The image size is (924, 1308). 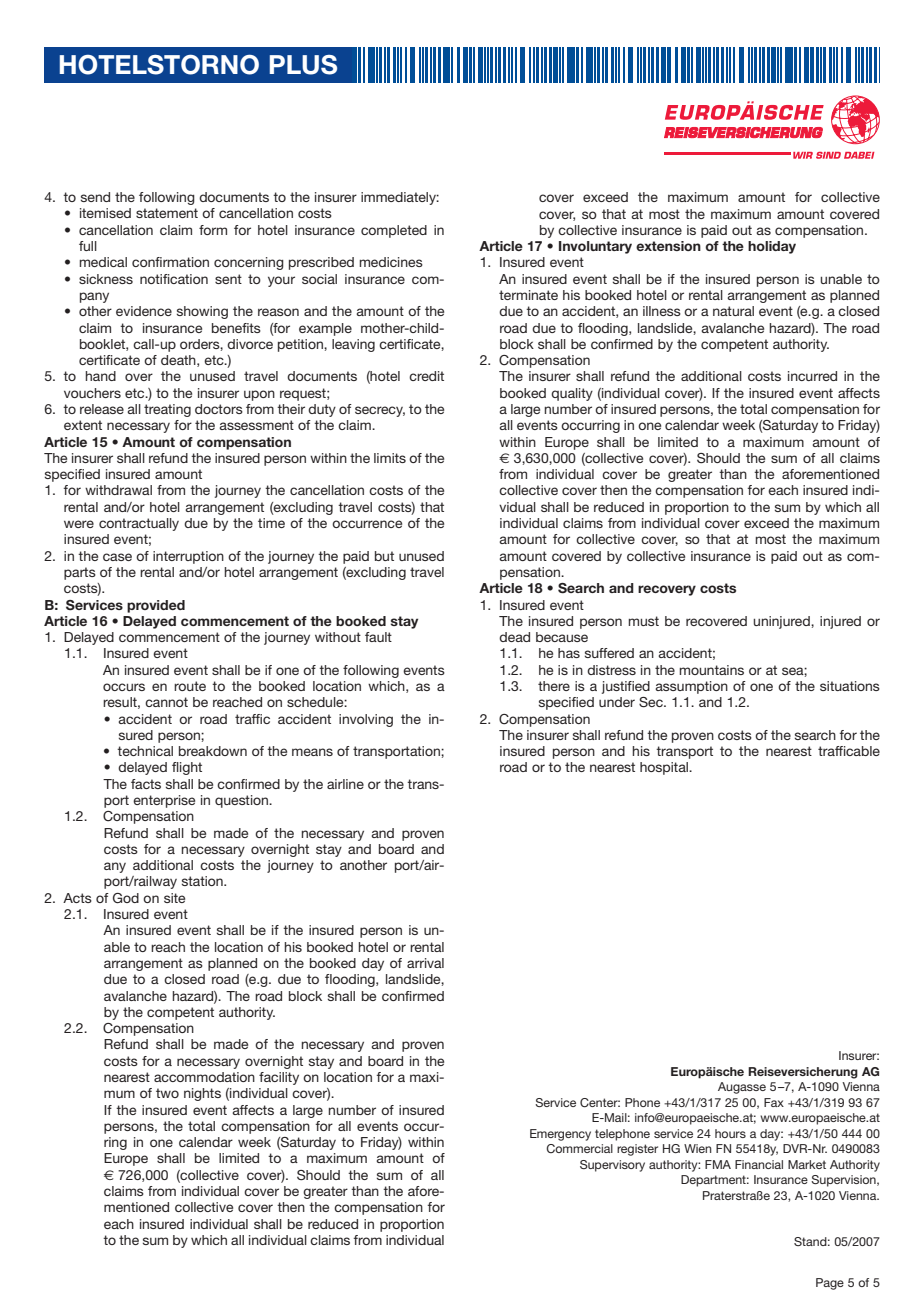 What do you see at coordinates (190, 686) in the screenshot?
I see `route` at bounding box center [190, 686].
